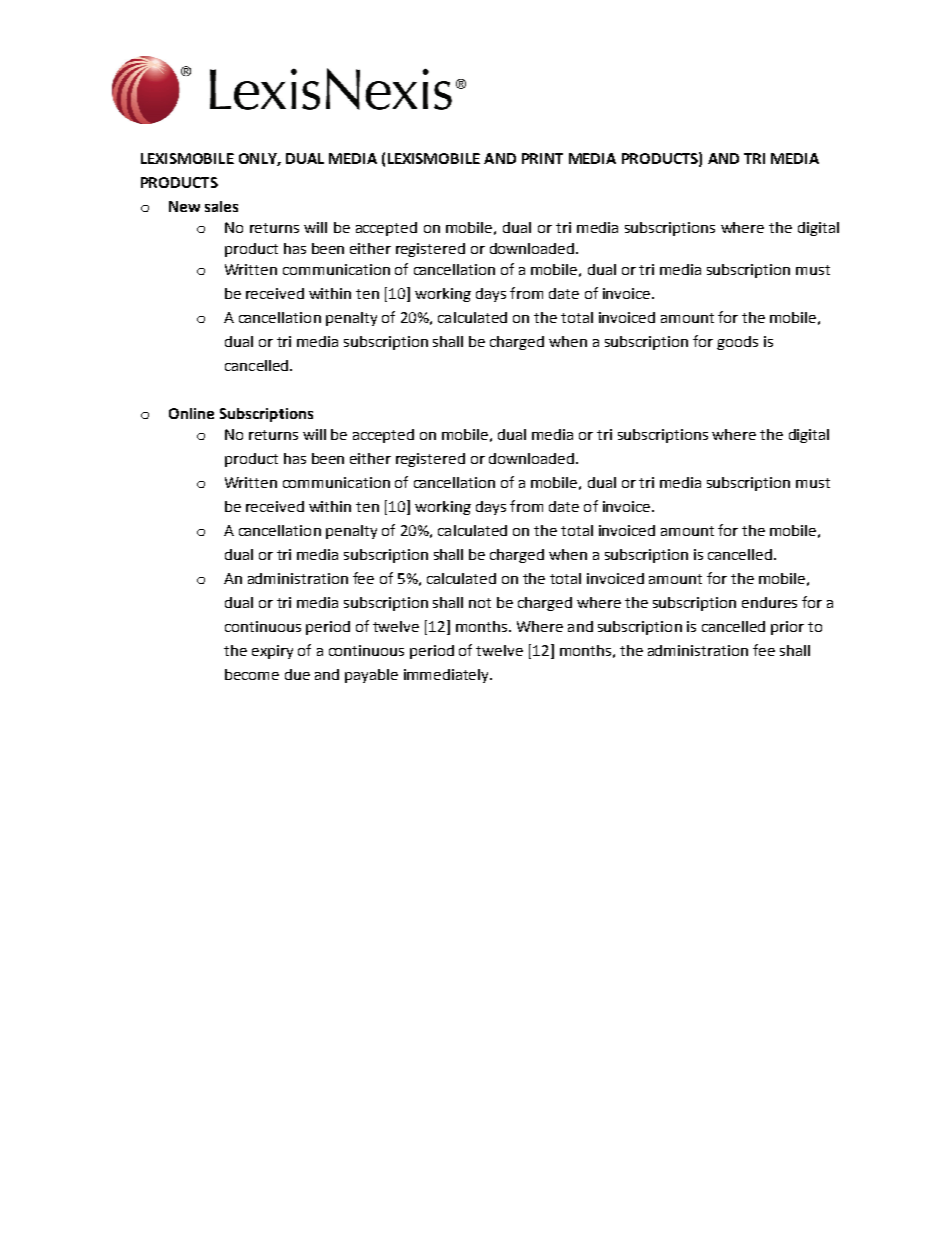 This page has width=952, height=1233. I want to click on Online, so click(191, 413).
